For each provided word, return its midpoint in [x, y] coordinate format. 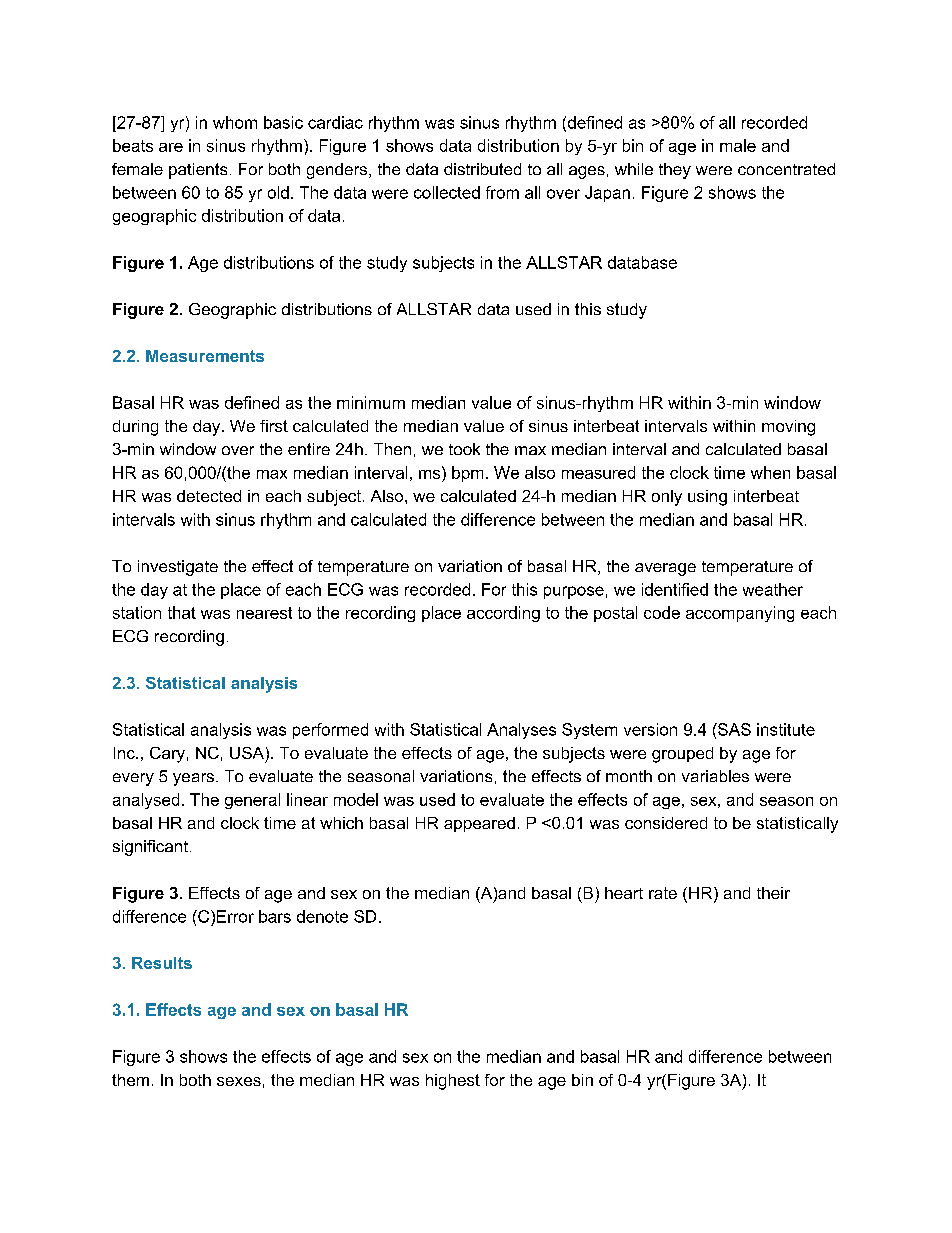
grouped [682, 755]
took [464, 449]
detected [209, 496]
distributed [482, 169]
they [675, 171]
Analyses [521, 731]
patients [198, 171]
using [707, 498]
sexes [239, 1081]
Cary [167, 755]
